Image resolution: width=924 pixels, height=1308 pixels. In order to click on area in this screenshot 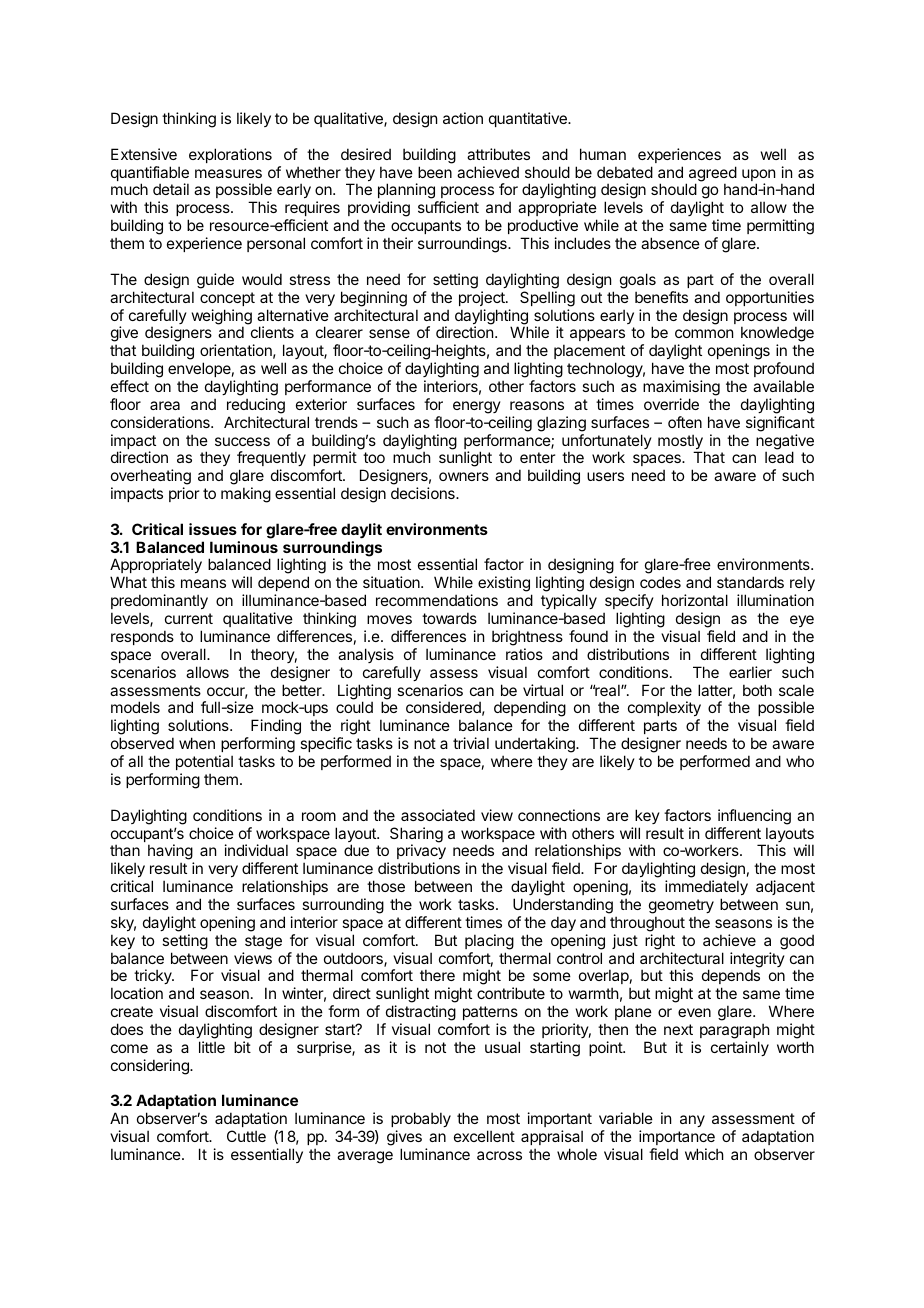, I will do `click(165, 405)`.
